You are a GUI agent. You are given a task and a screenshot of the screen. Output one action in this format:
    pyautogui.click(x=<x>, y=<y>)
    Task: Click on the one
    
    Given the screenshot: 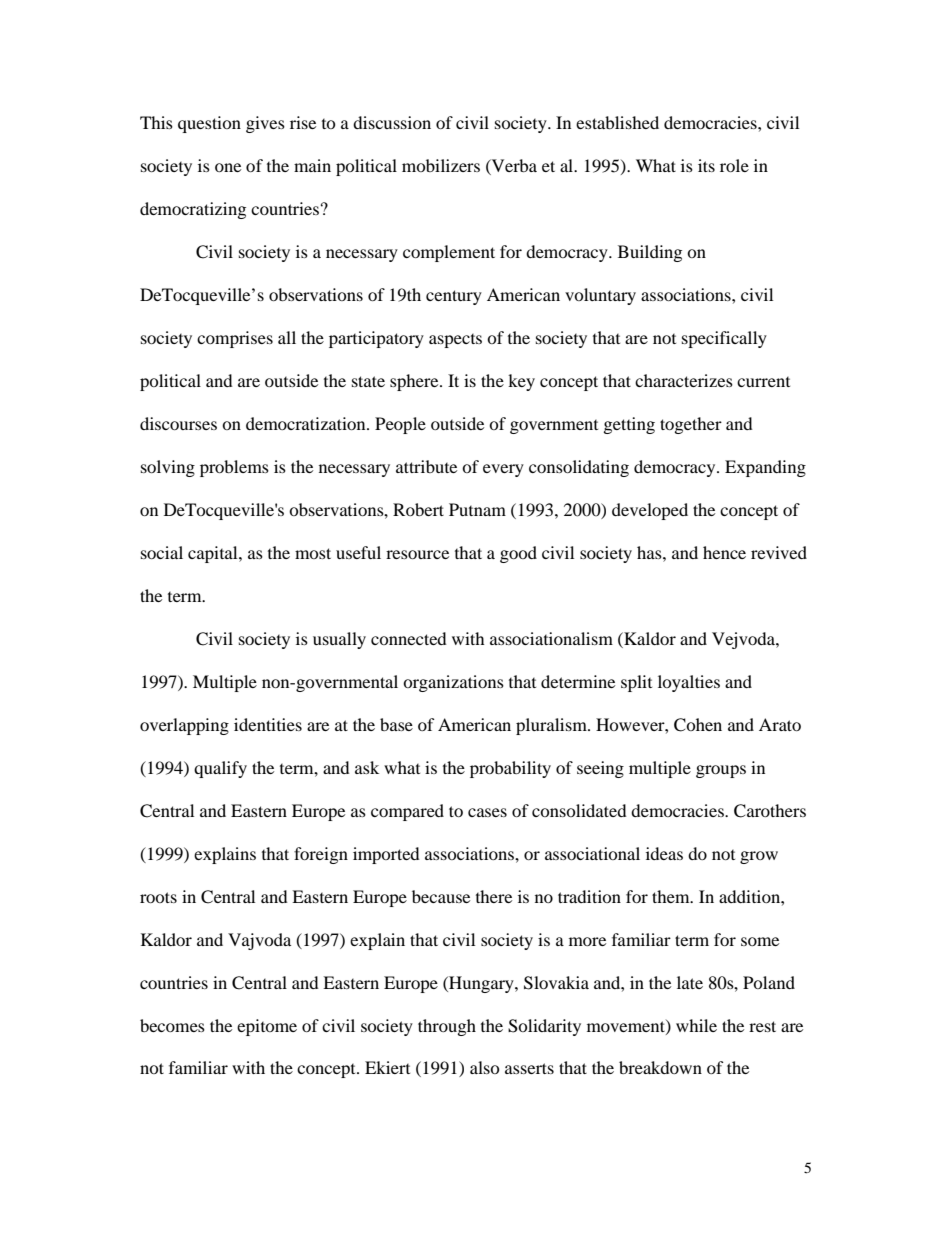 What is the action you would take?
    pyautogui.click(x=228, y=167)
